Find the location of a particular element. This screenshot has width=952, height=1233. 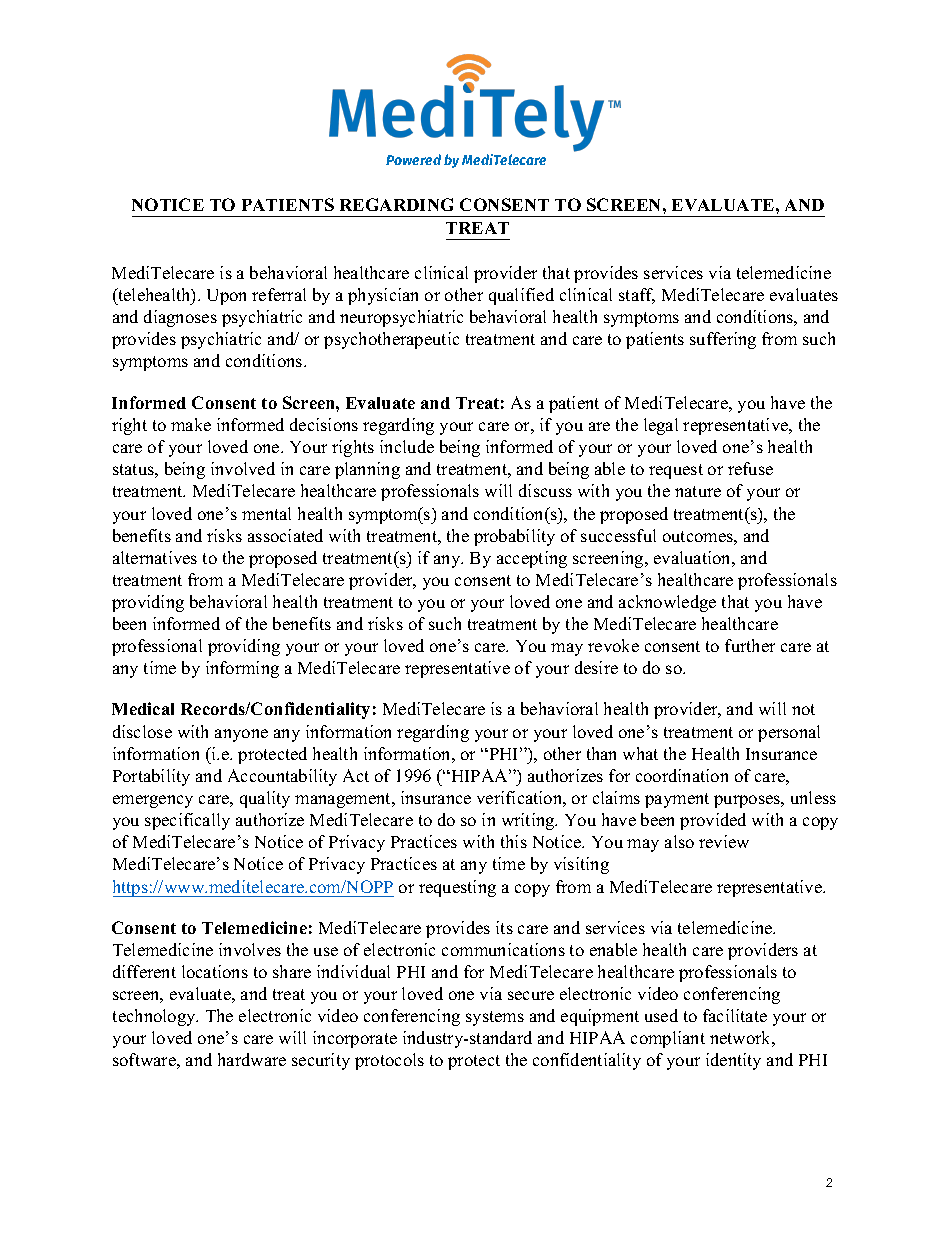

Upon is located at coordinates (226, 297).
